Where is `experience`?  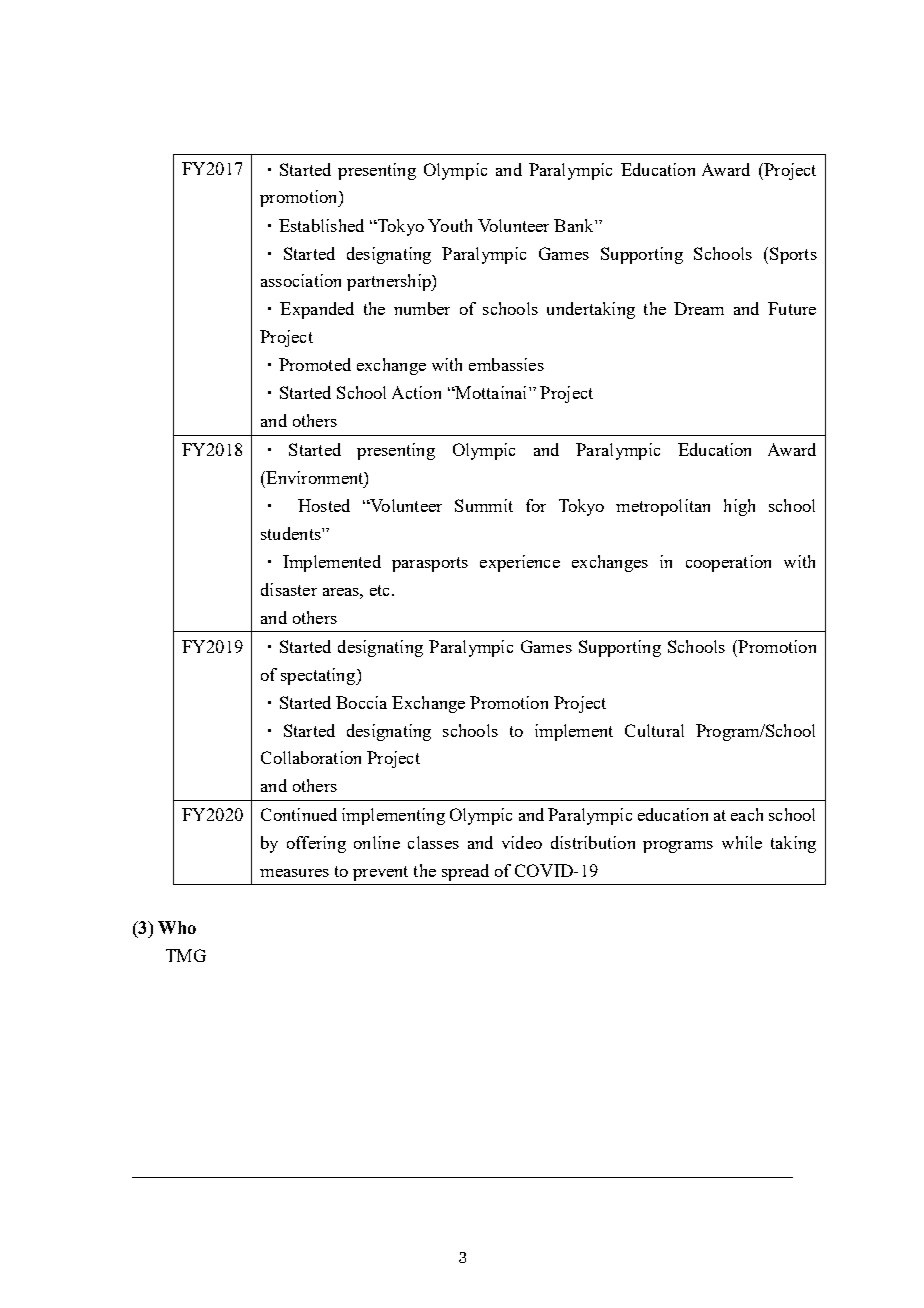
experience is located at coordinates (520, 563).
